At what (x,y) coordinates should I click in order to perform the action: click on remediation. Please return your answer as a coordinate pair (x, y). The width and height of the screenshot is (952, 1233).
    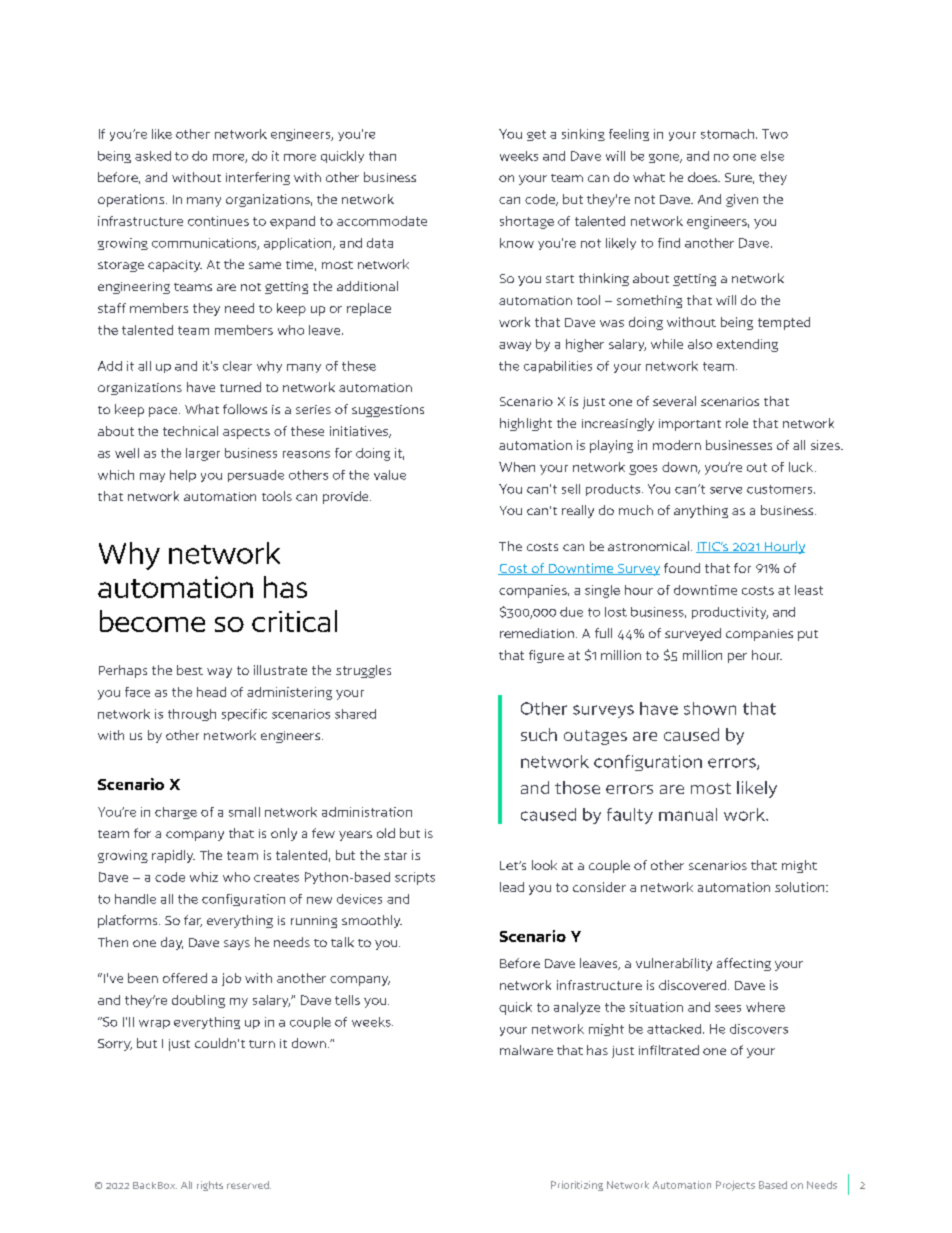
    Looking at the image, I should click on (537, 633).
